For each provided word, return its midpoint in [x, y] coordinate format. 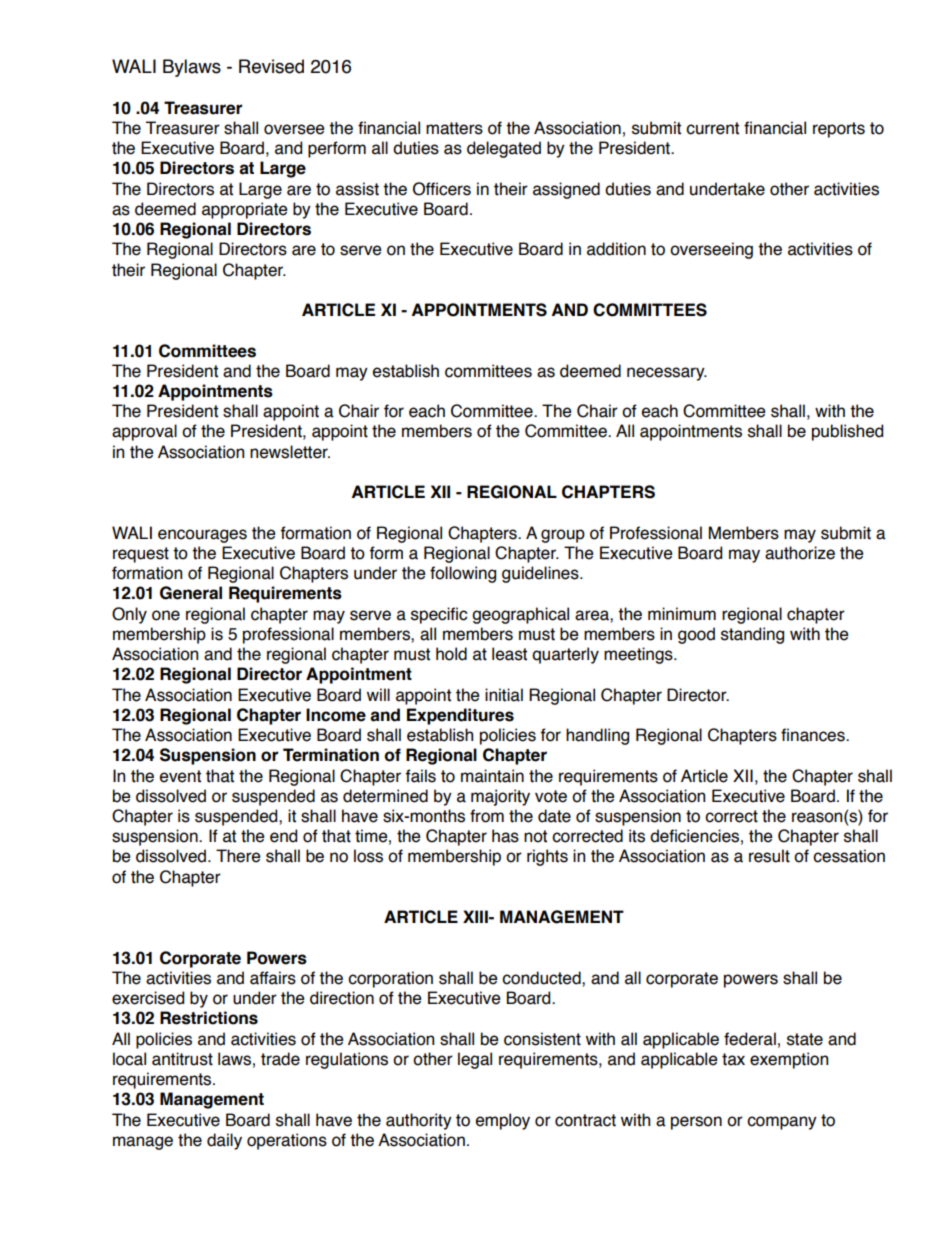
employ [503, 1121]
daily [224, 1141]
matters [454, 128]
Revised [271, 66]
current [712, 128]
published [847, 432]
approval [144, 432]
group [563, 536]
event [180, 776]
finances [814, 735]
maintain [492, 776]
